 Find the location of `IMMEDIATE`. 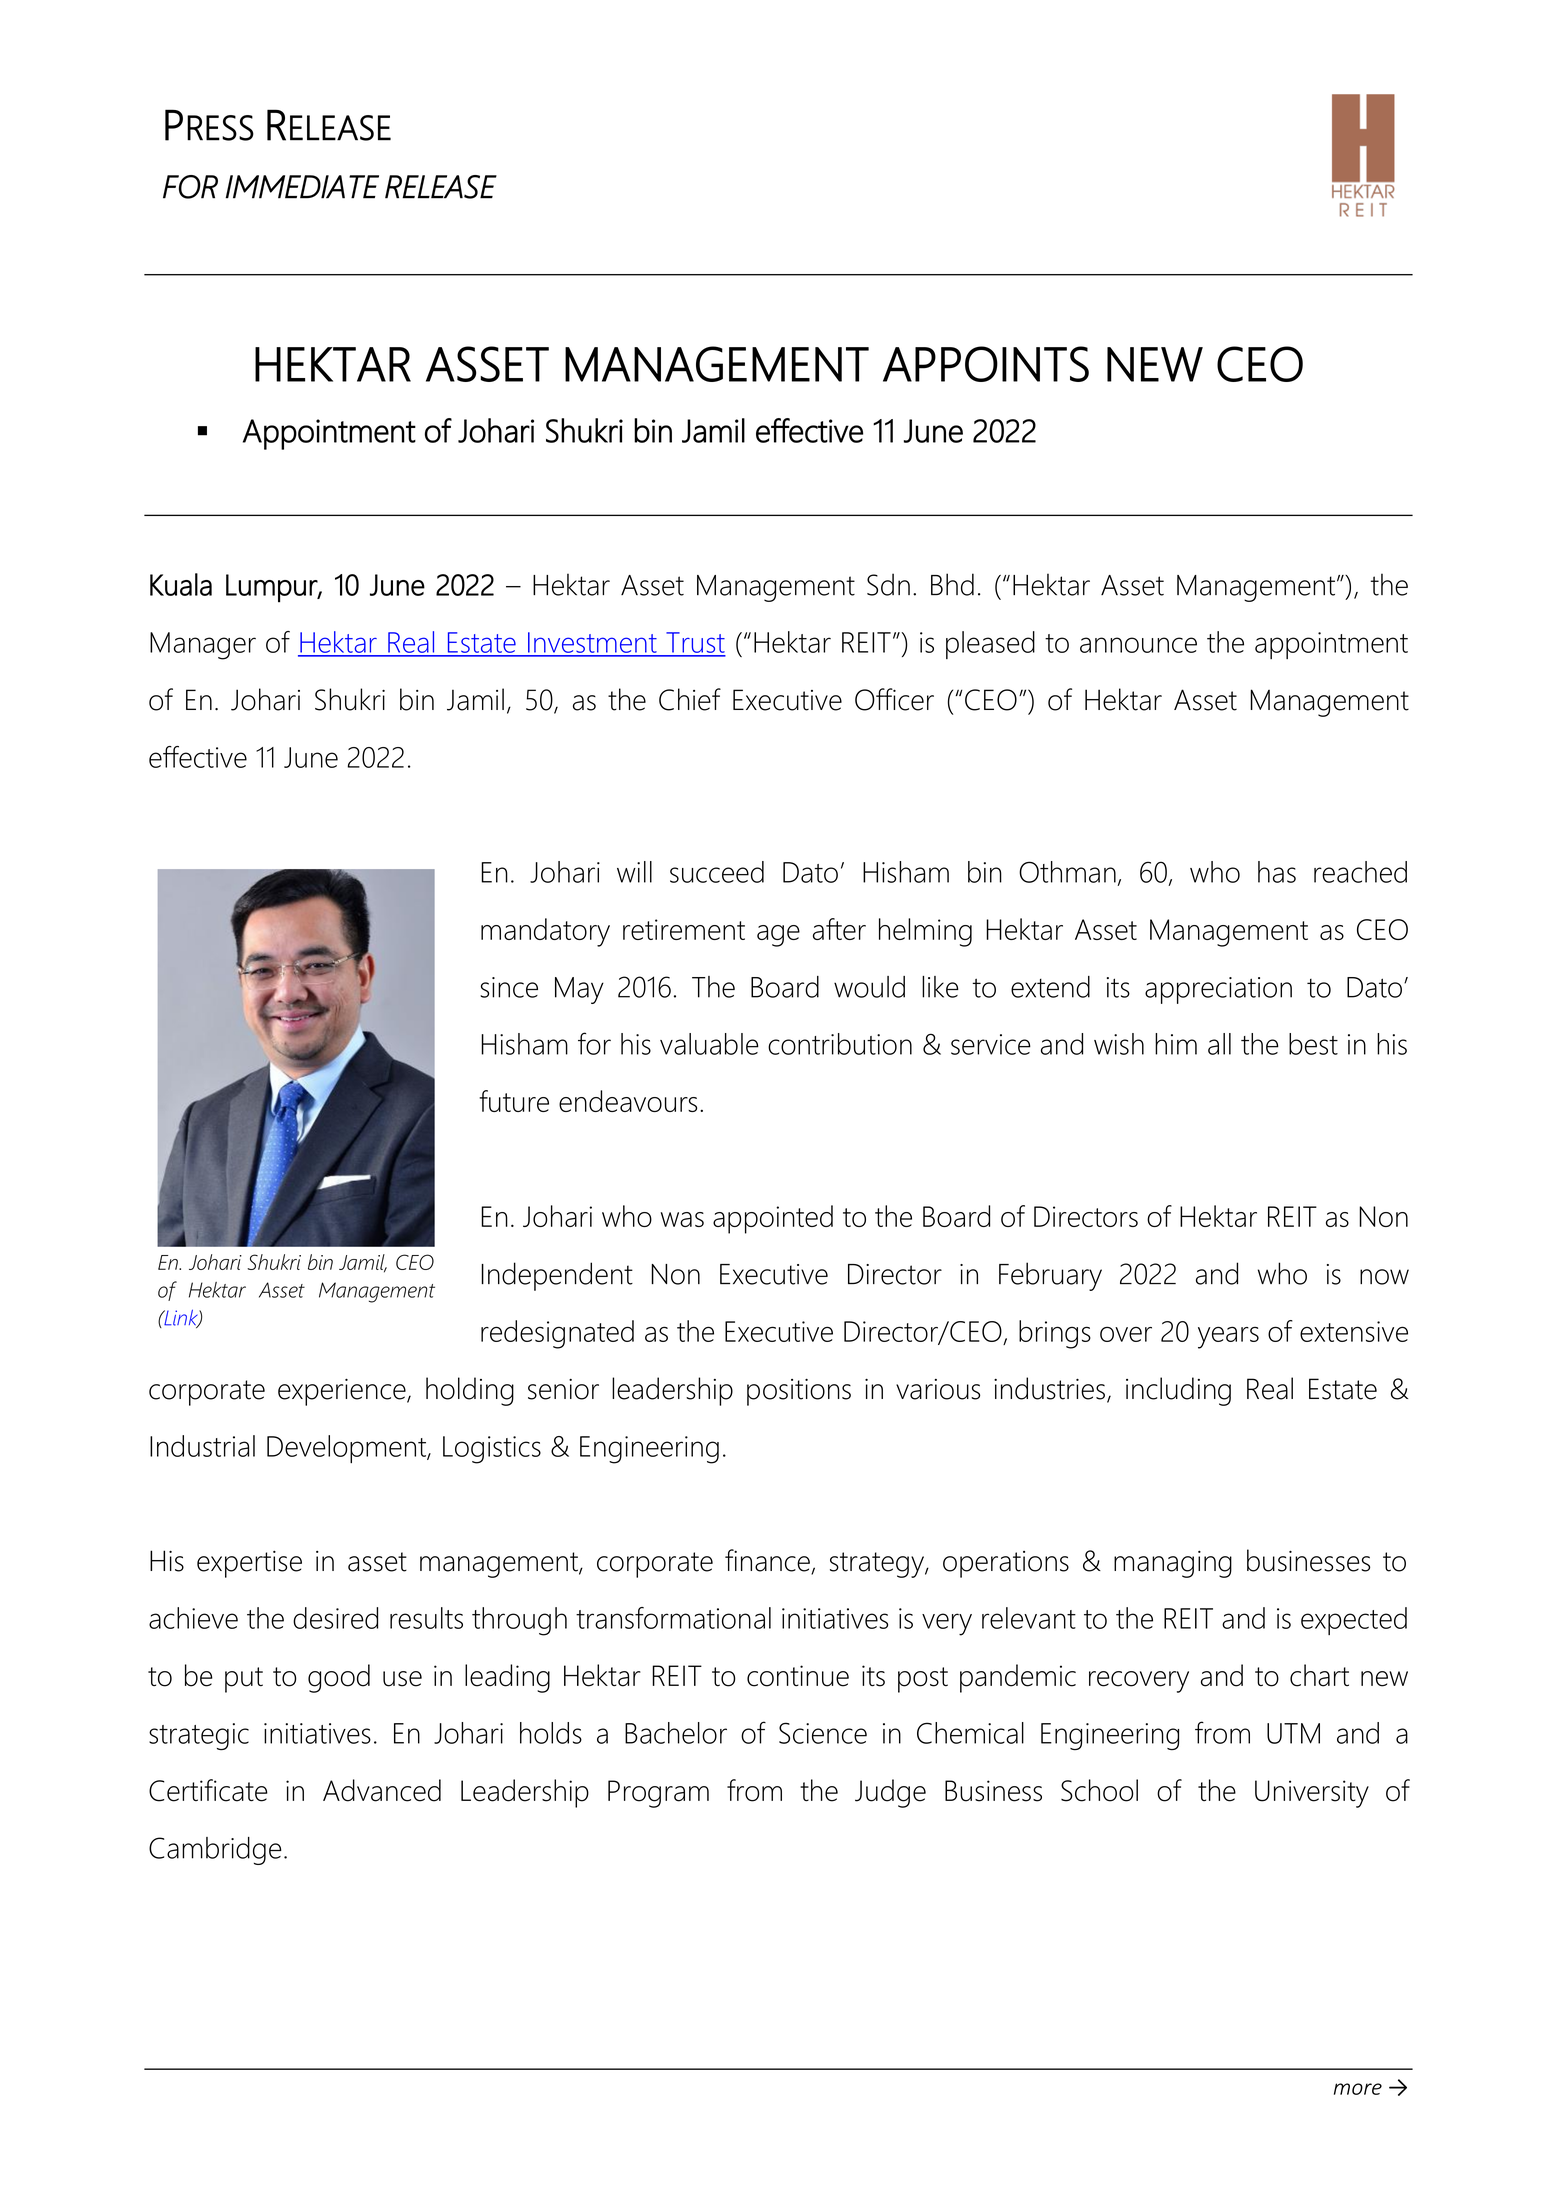

IMMEDIATE is located at coordinates (302, 187).
